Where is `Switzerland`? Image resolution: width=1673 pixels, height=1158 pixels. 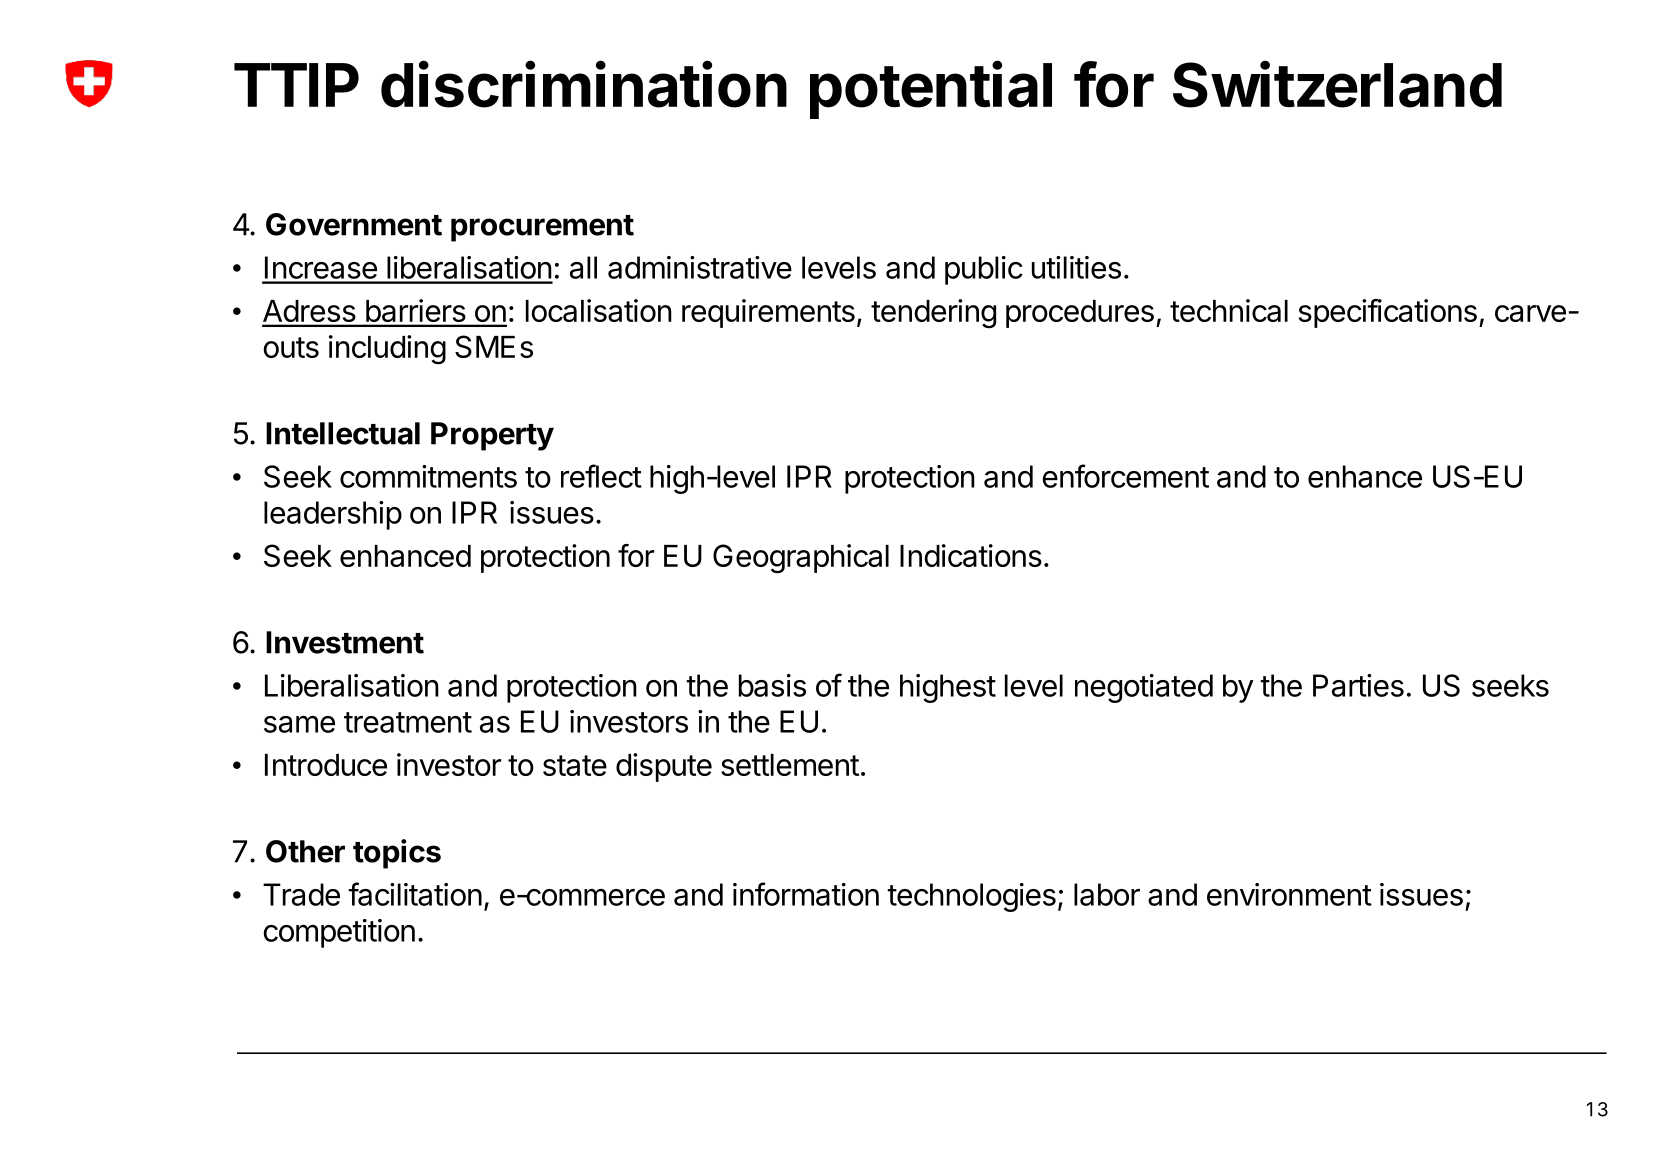
Switzerland is located at coordinates (1337, 84).
